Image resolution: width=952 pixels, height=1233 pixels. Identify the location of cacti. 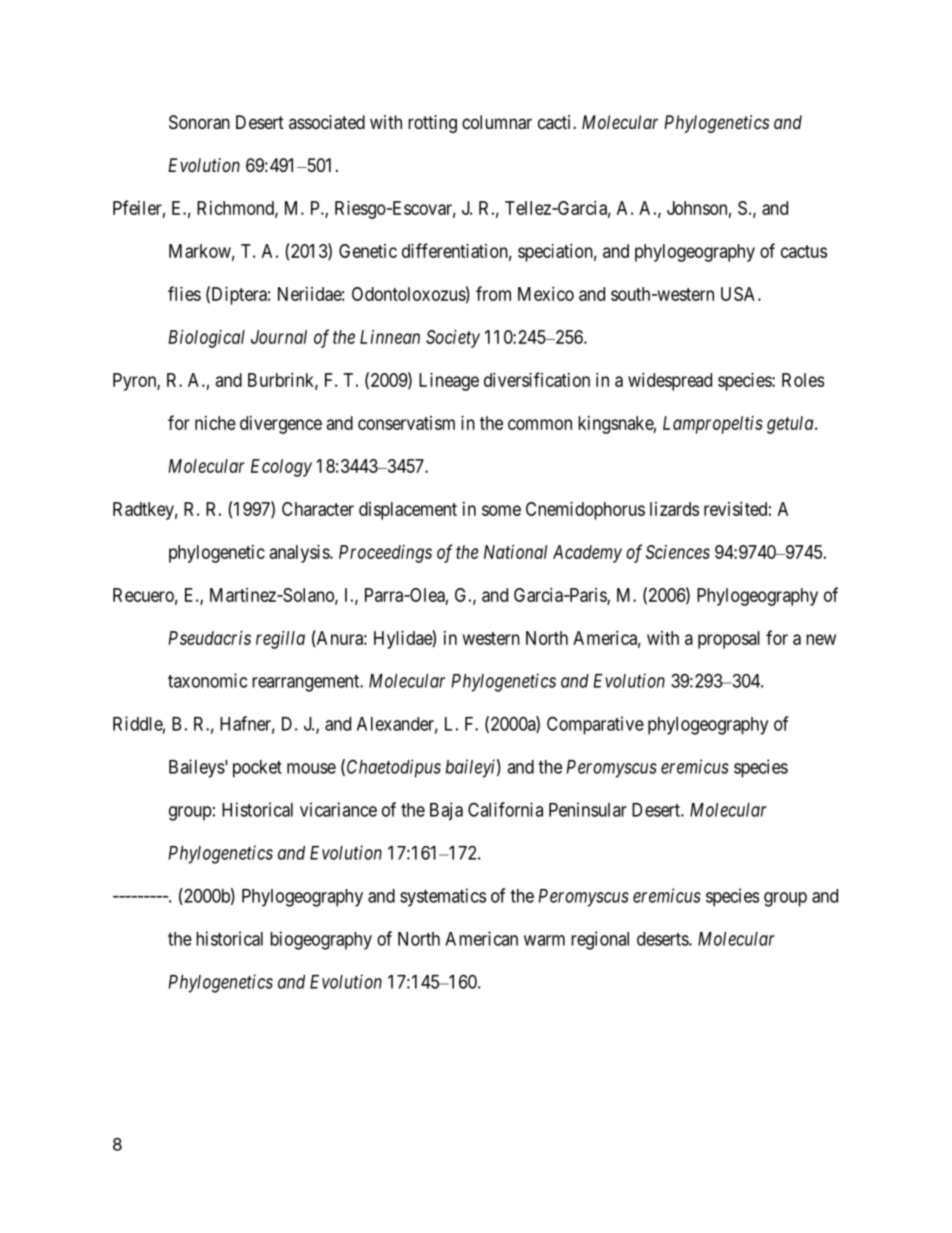
(556, 122).
